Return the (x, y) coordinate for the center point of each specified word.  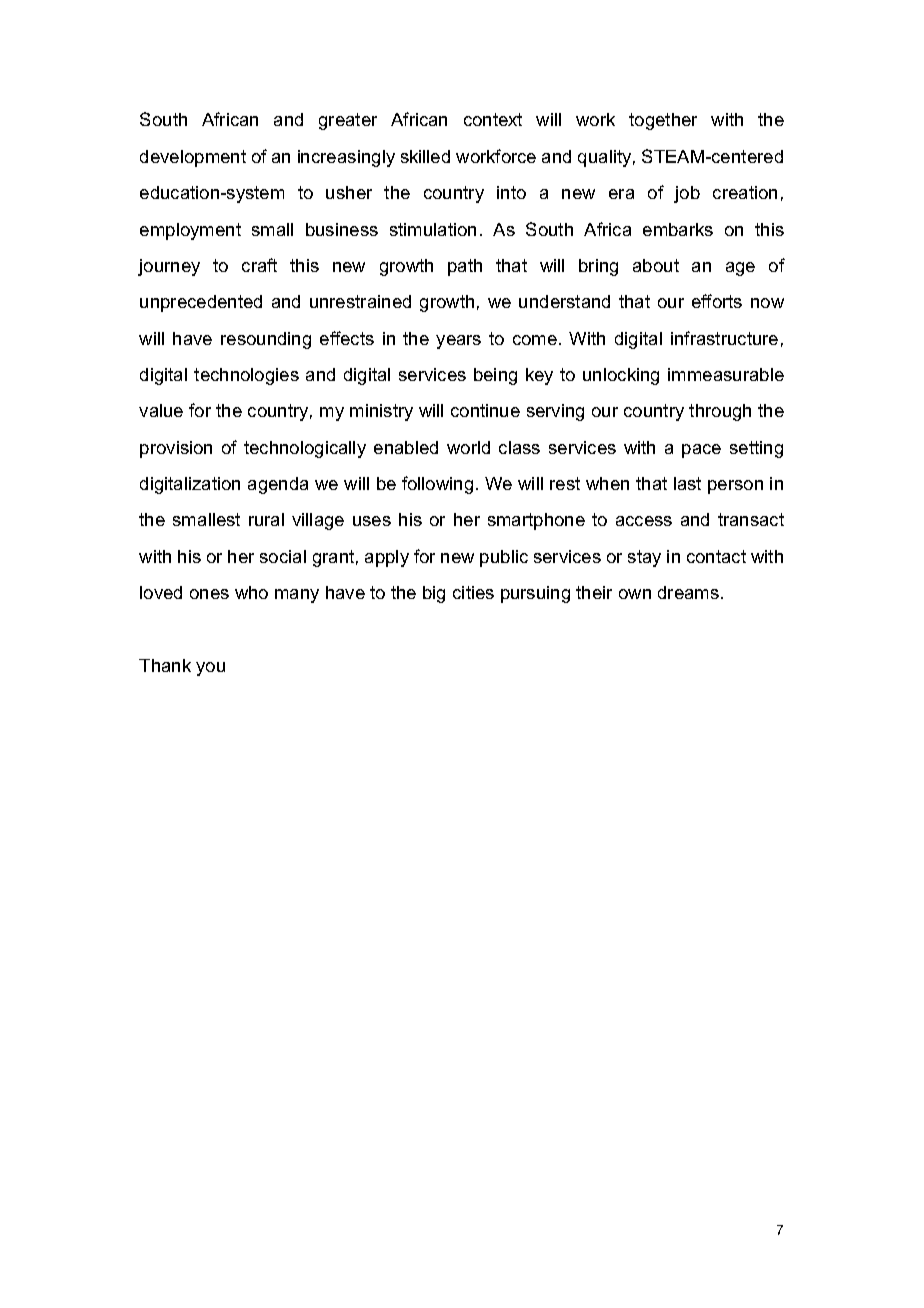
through (720, 412)
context (493, 119)
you (210, 669)
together (663, 121)
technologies (246, 376)
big (434, 594)
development (193, 158)
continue (485, 410)
